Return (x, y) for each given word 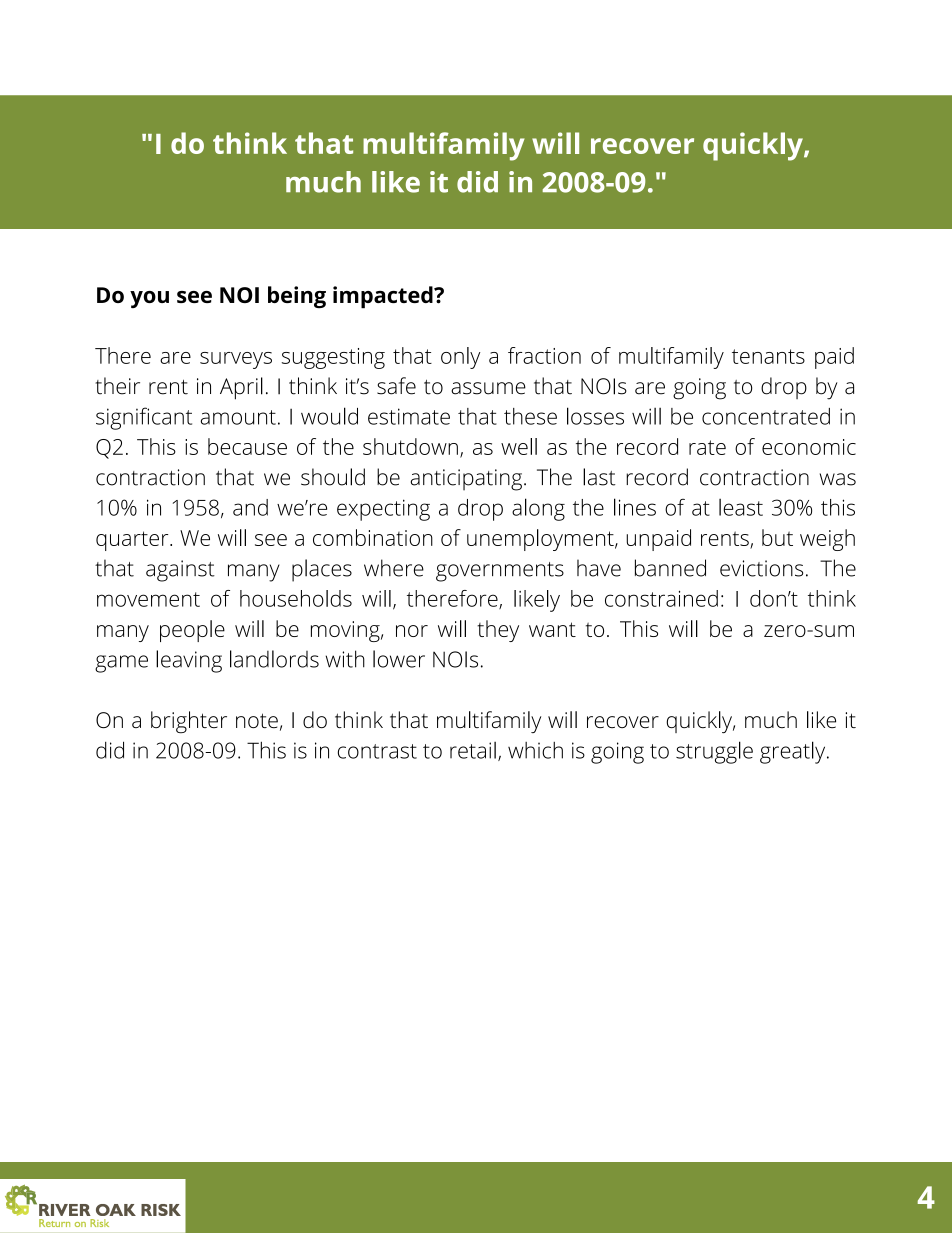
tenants (768, 356)
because (247, 446)
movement (148, 599)
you (149, 299)
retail (473, 750)
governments (500, 572)
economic (809, 447)
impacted (384, 297)
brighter (189, 722)
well (519, 446)
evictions (761, 568)
